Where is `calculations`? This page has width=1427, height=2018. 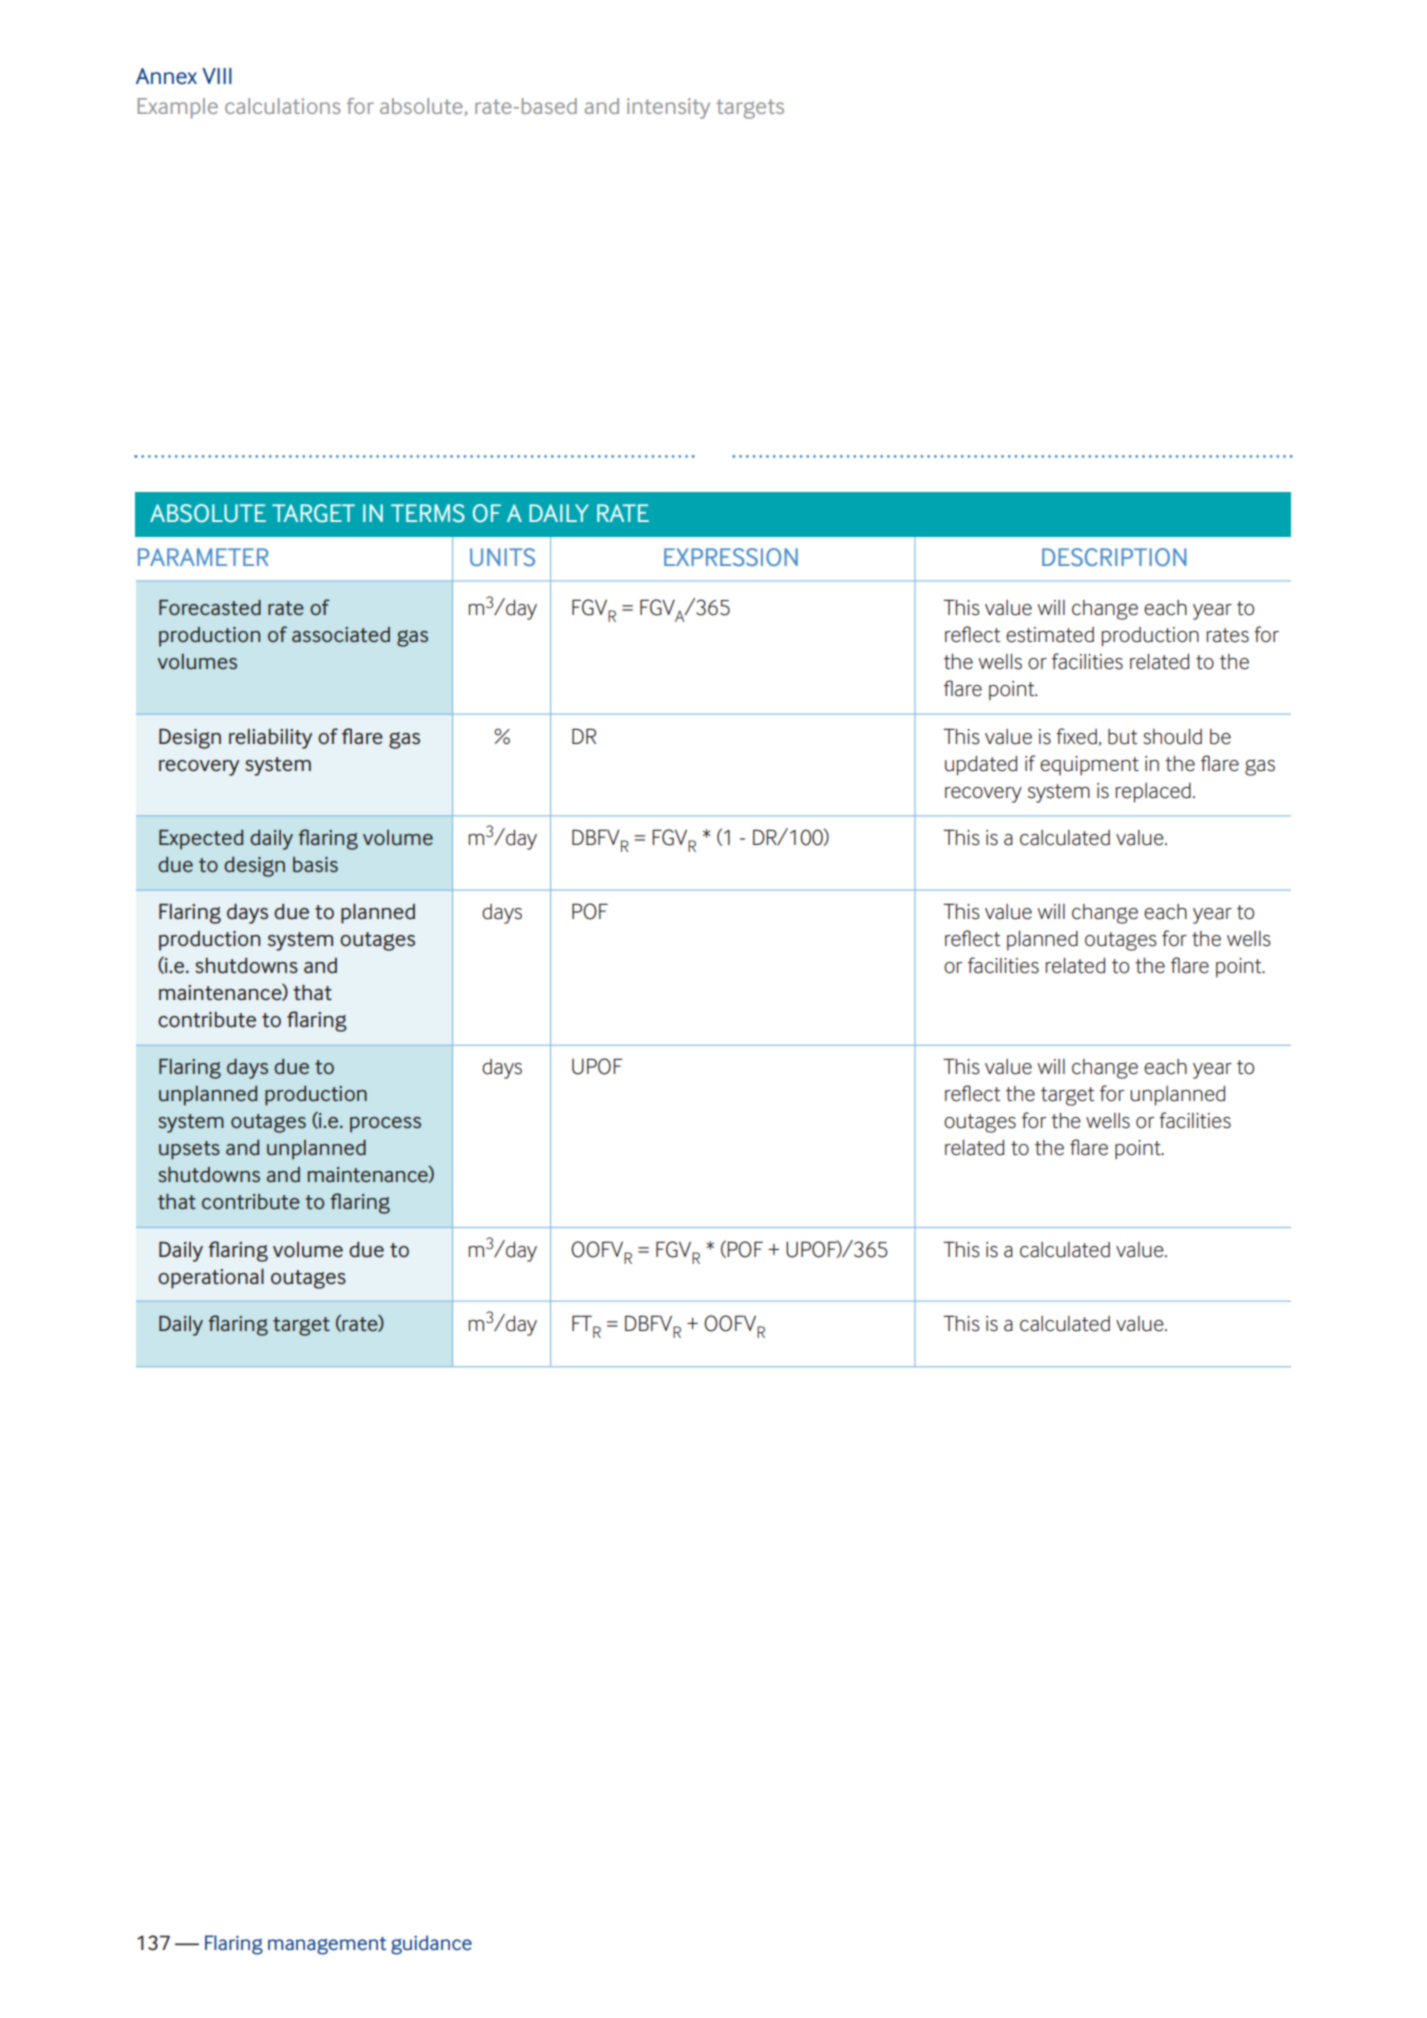
calculations is located at coordinates (282, 106).
